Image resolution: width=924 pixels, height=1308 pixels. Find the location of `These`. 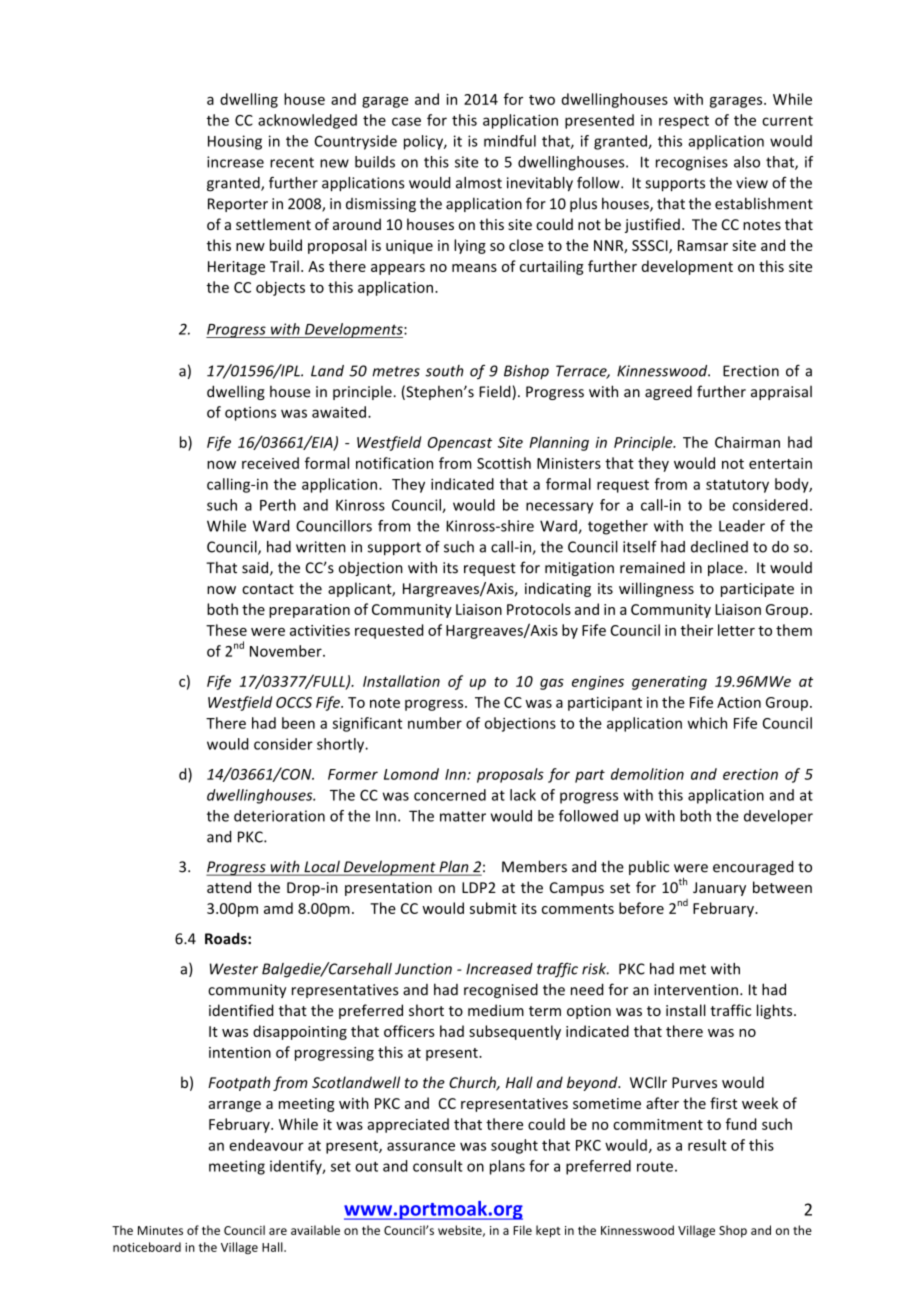

These is located at coordinates (226, 630).
